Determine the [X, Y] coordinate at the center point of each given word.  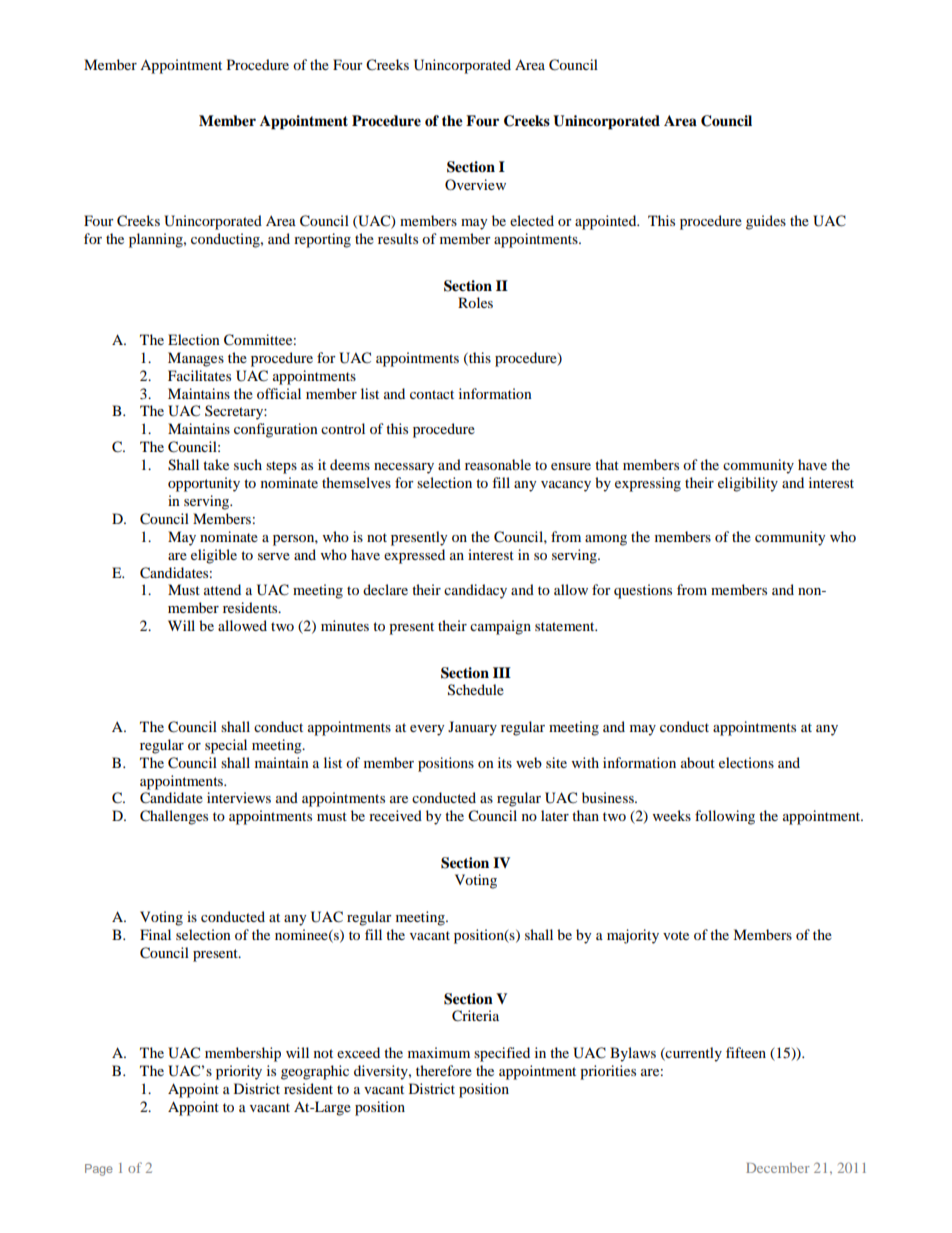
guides [766, 222]
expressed [414, 556]
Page [99, 1170]
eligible [214, 556]
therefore [444, 1070]
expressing [648, 484]
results [398, 238]
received [395, 815]
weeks [672, 815]
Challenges [174, 817]
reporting [322, 240]
